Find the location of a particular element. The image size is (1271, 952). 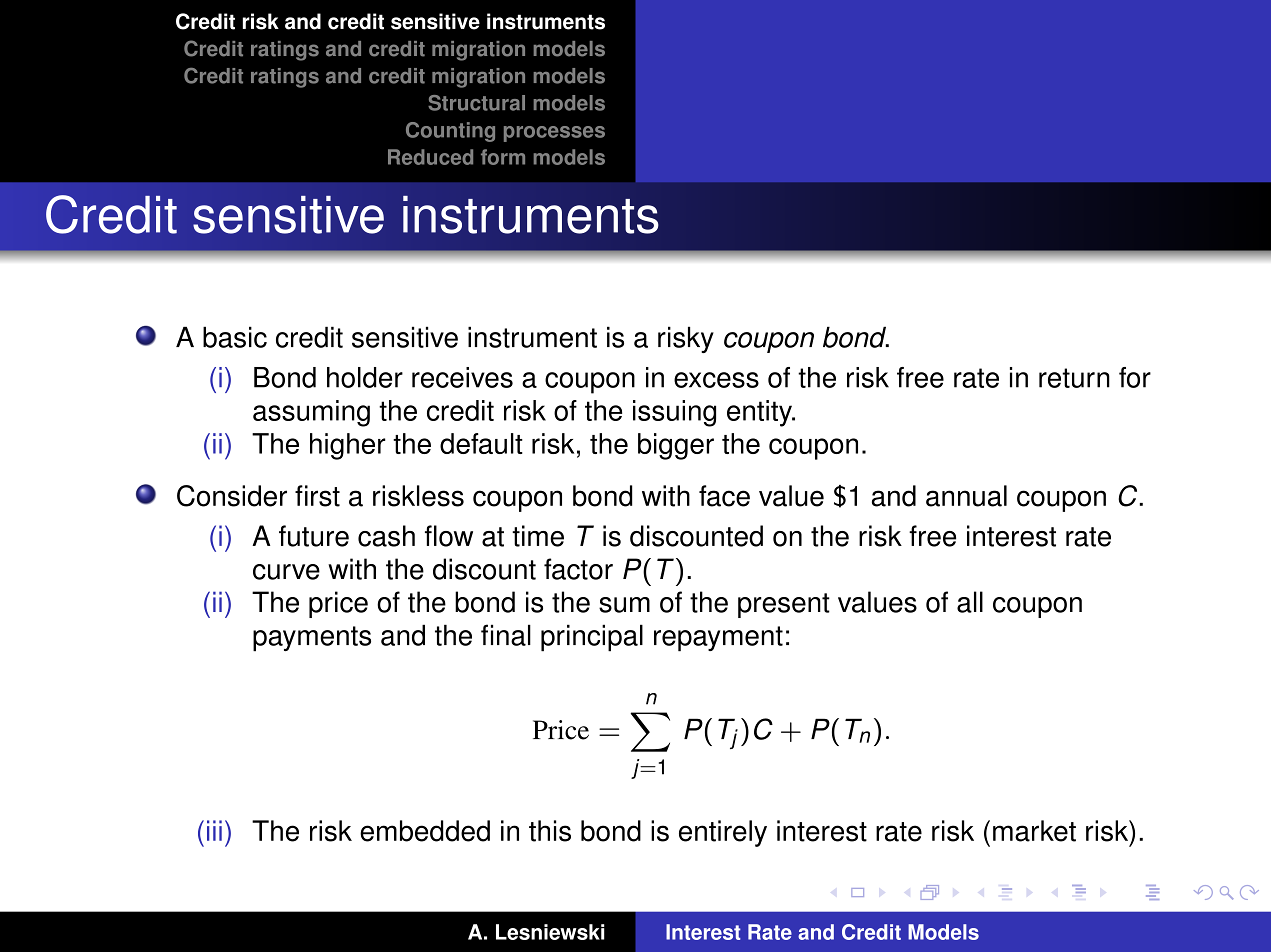

processes is located at coordinates (554, 134).
